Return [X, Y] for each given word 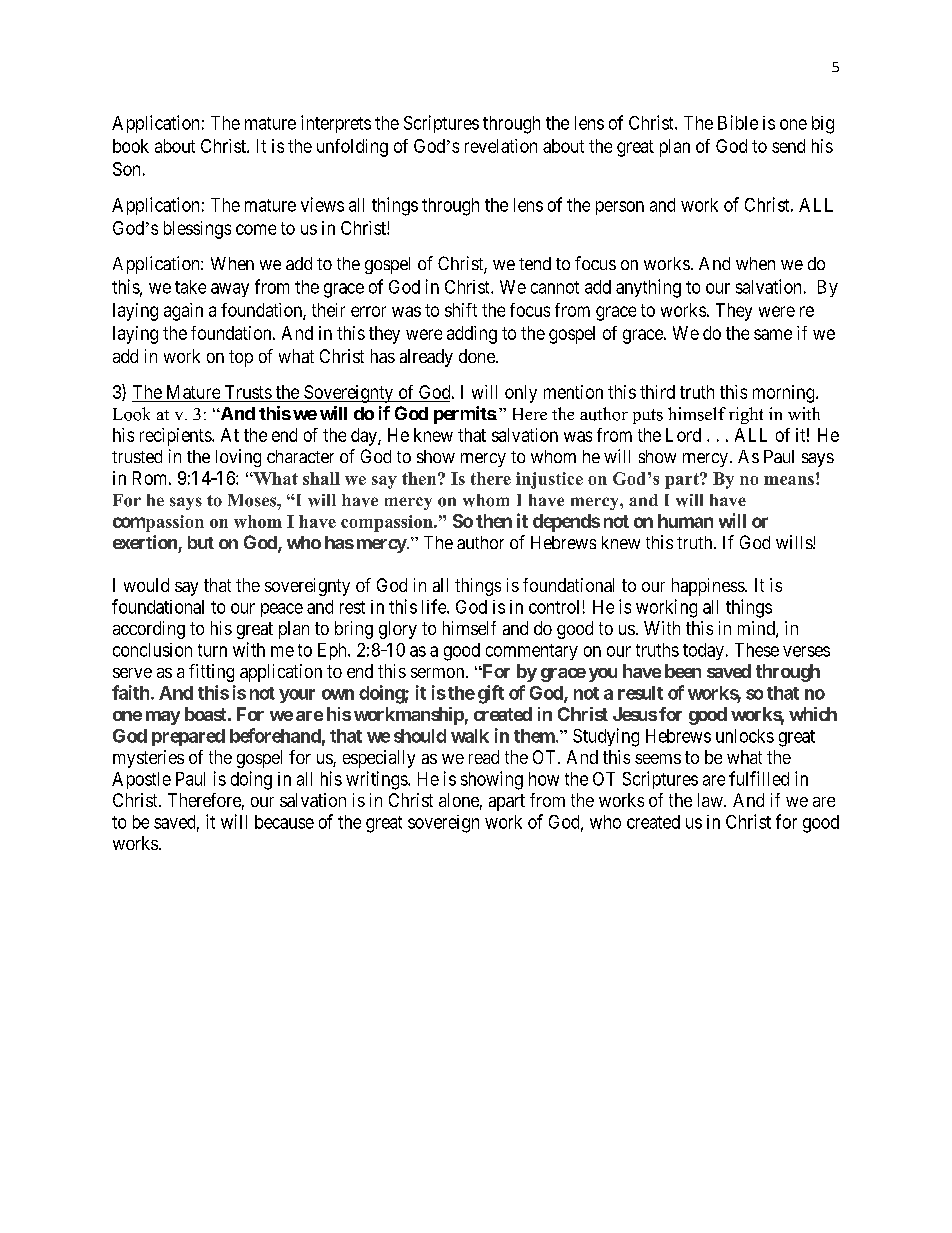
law [711, 800]
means [789, 480]
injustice [549, 480]
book [131, 146]
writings [377, 780]
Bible [738, 122]
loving [238, 458]
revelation [501, 146]
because [284, 822]
